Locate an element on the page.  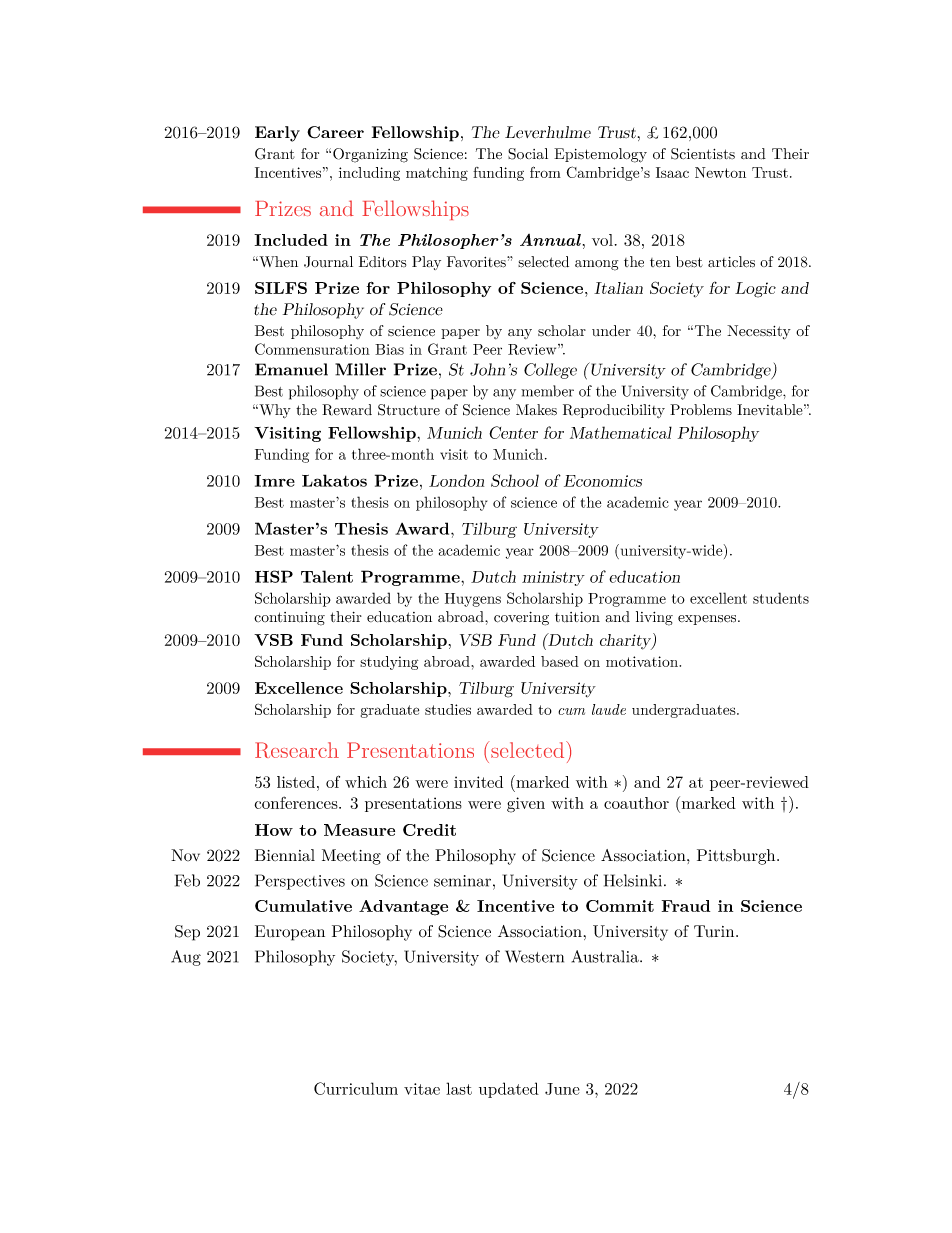
Problems is located at coordinates (701, 410).
